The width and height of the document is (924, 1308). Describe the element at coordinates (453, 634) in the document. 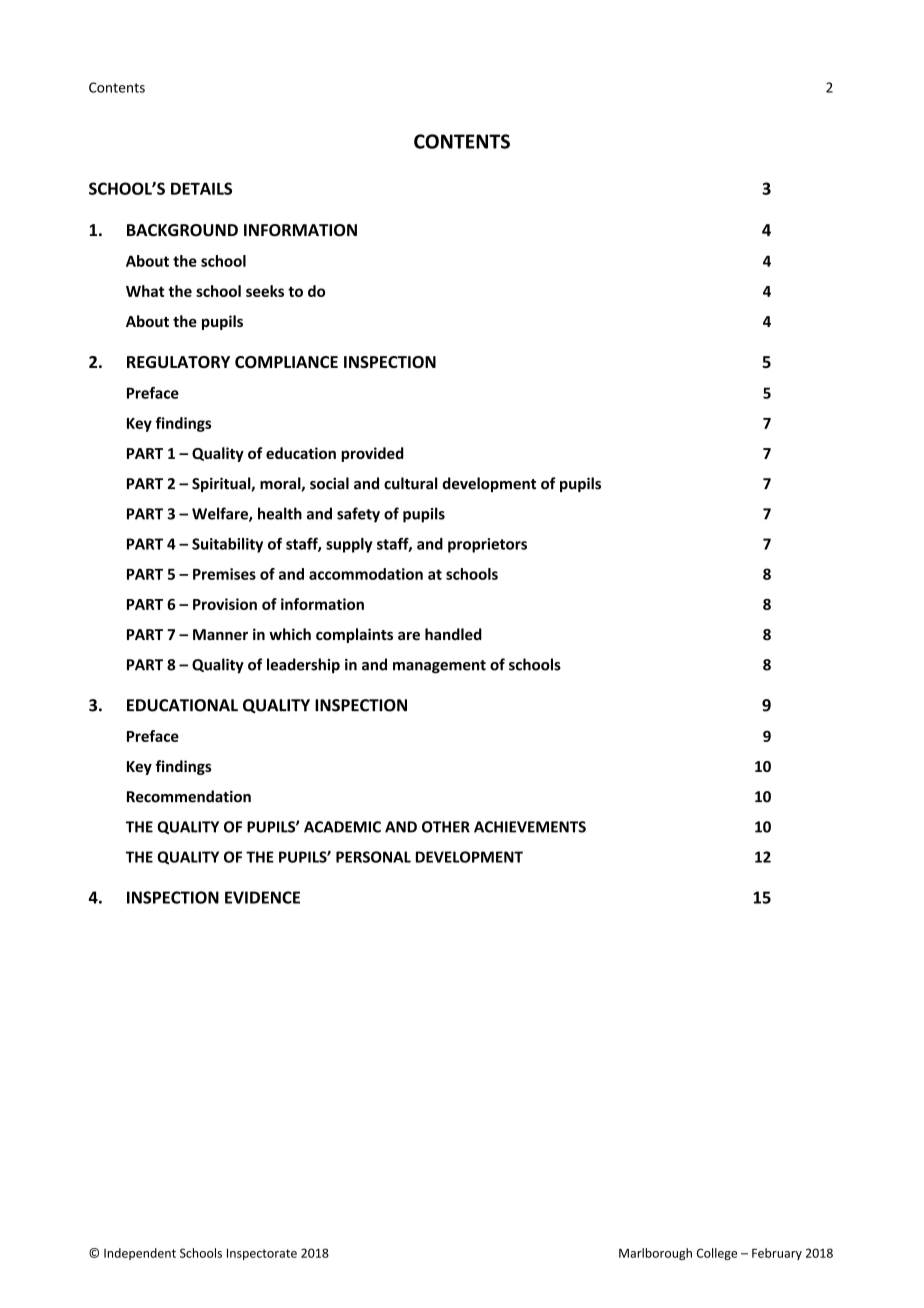

I see `handled` at that location.
